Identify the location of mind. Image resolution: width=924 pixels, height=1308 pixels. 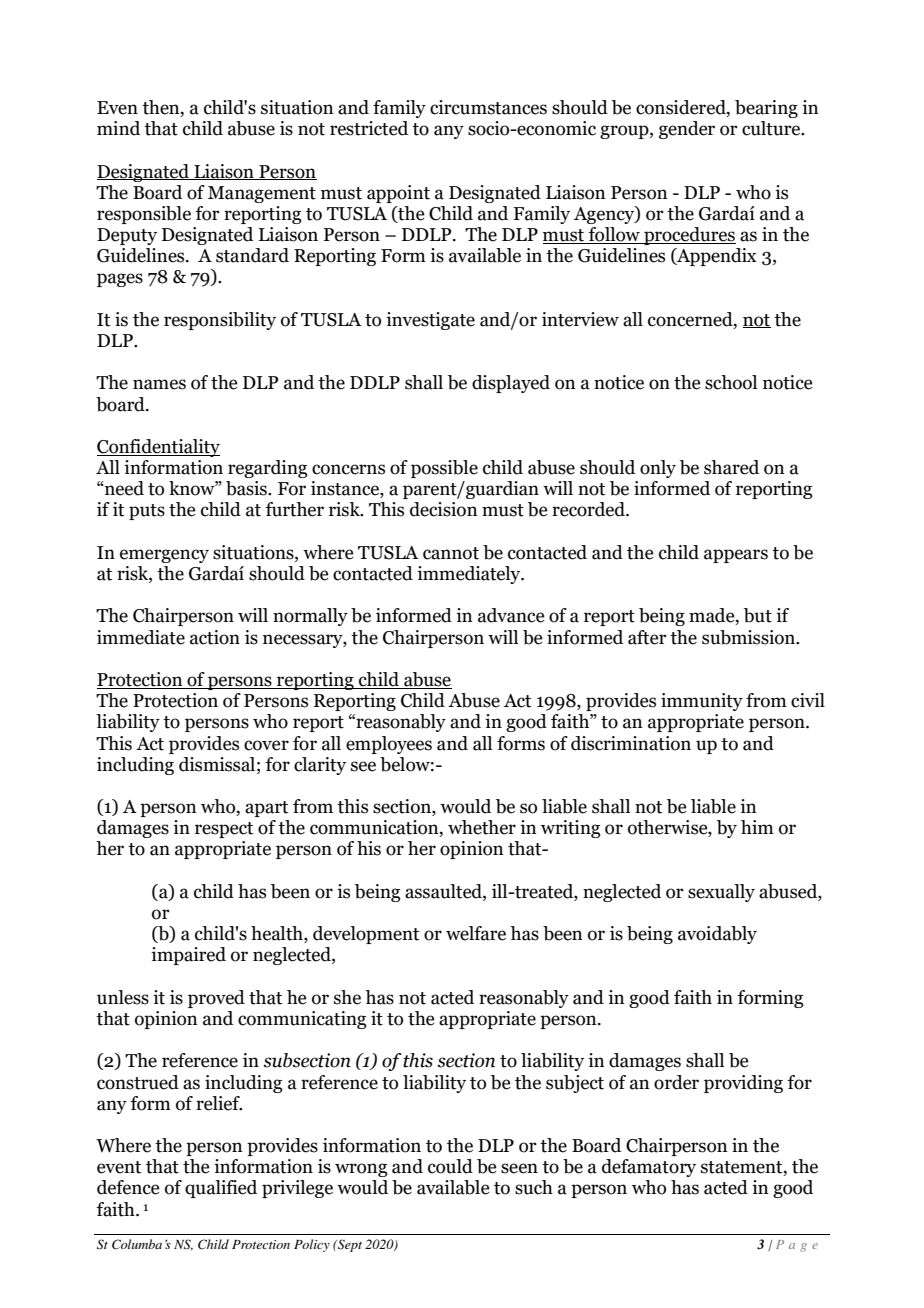
(118, 128).
